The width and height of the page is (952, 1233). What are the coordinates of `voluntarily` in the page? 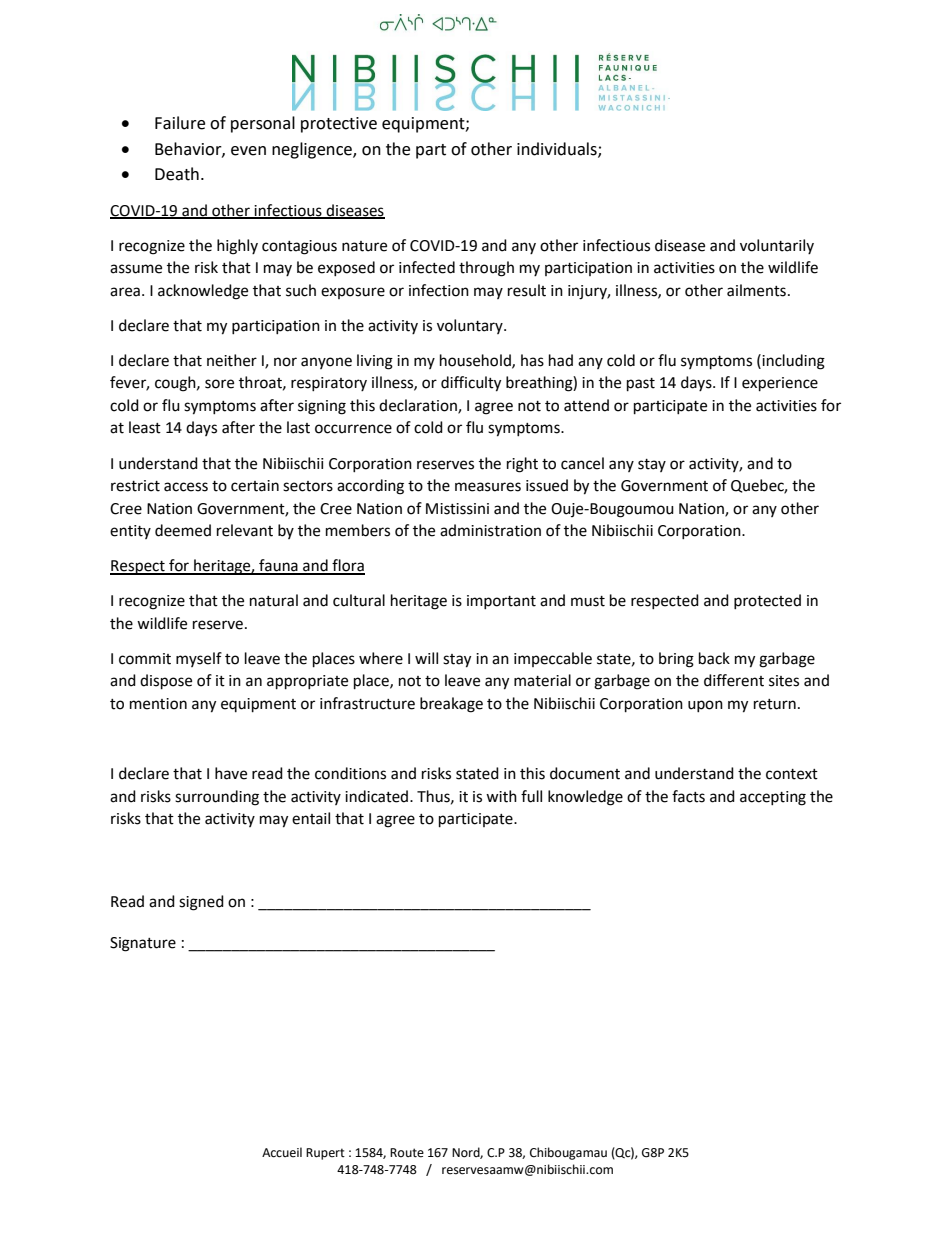 It's located at (777, 246).
